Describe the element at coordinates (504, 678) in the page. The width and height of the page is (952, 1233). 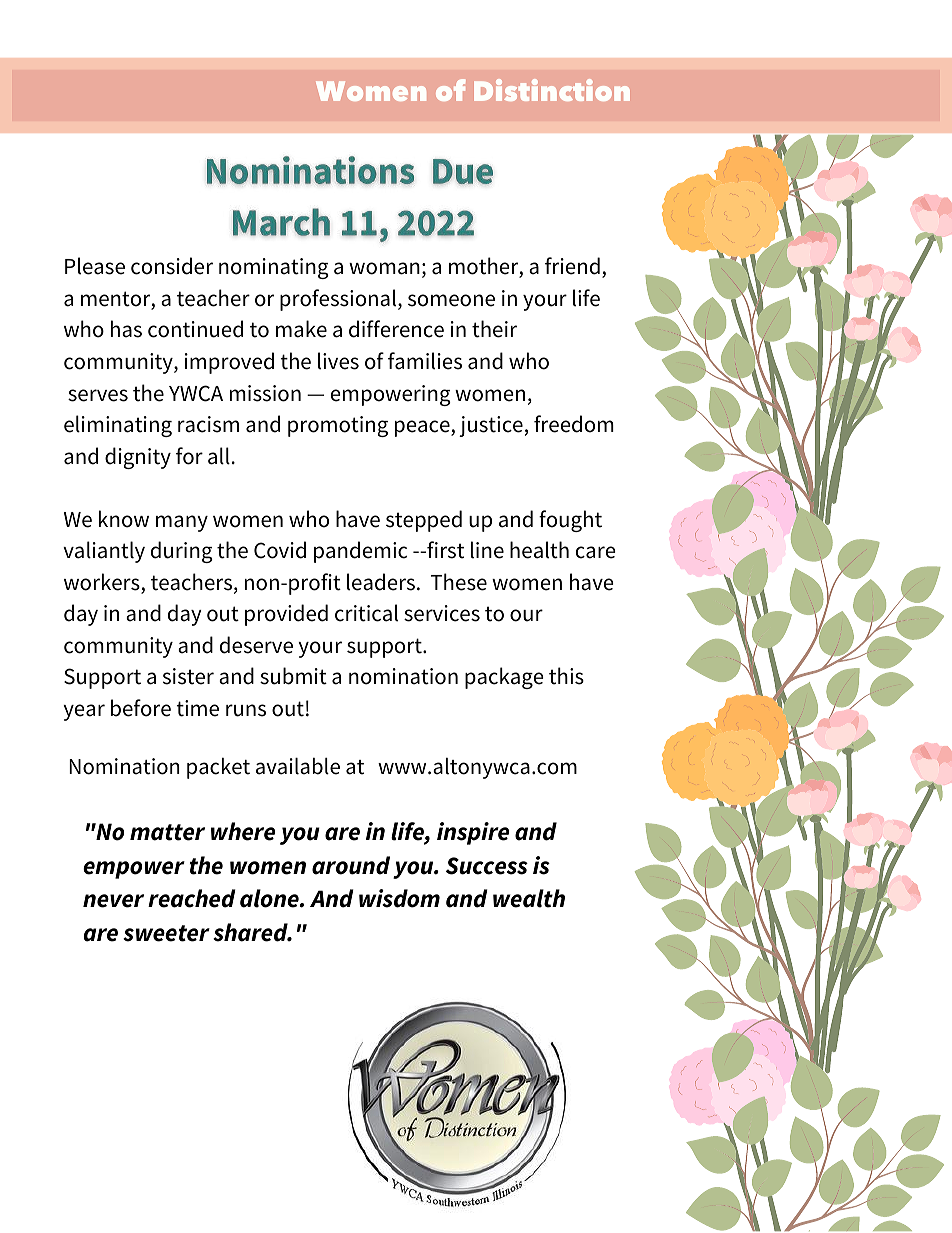
I see `package` at that location.
